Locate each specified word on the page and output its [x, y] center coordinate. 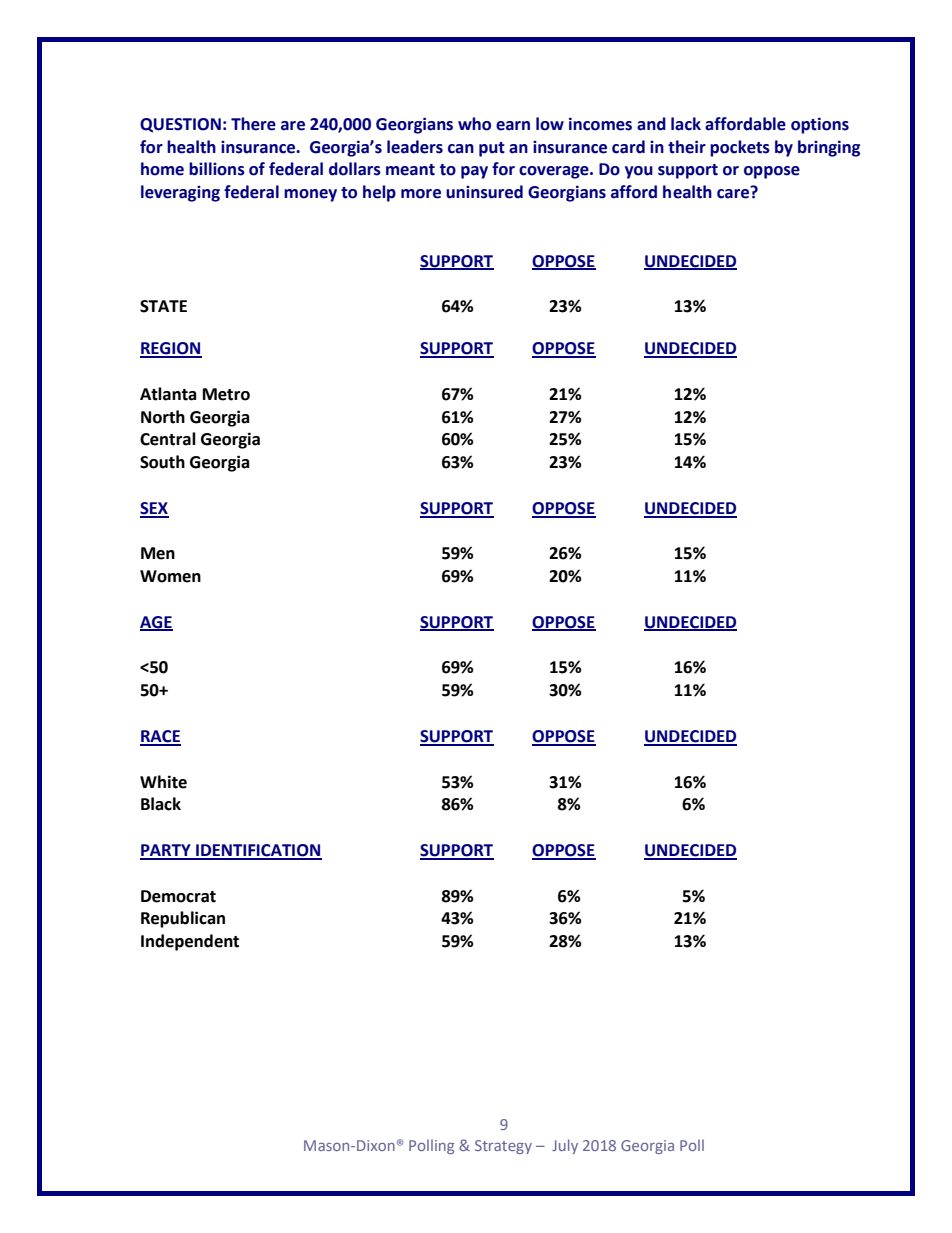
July [565, 1146]
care [734, 193]
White [163, 782]
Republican [183, 919]
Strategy [503, 1147]
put [492, 149]
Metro [226, 394]
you [639, 172]
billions [217, 169]
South [162, 462]
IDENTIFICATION [258, 851]
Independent [190, 942]
